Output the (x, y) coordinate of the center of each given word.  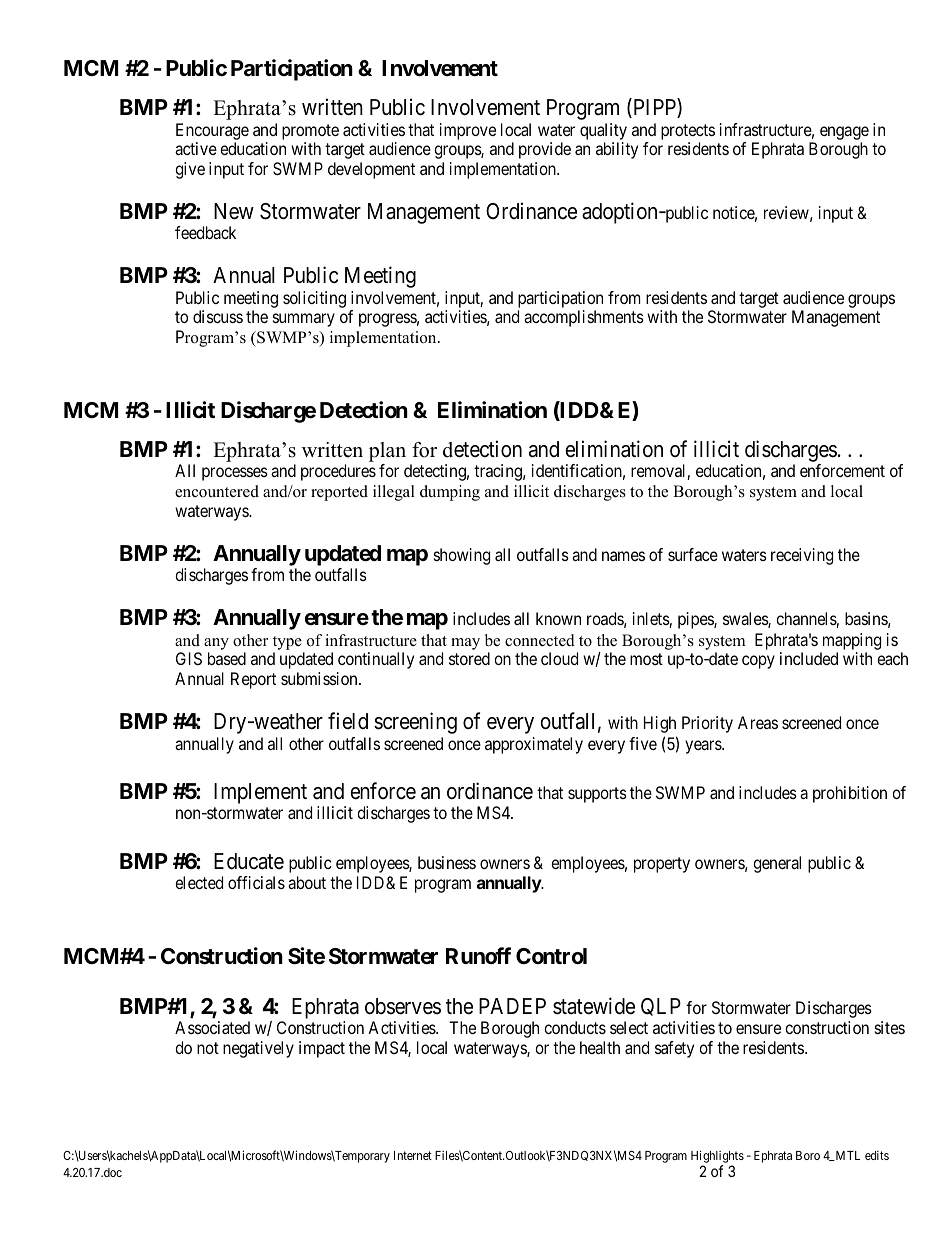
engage (844, 133)
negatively (258, 1049)
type (287, 643)
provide (545, 150)
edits (877, 1155)
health (600, 1047)
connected (540, 640)
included (809, 658)
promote (310, 132)
